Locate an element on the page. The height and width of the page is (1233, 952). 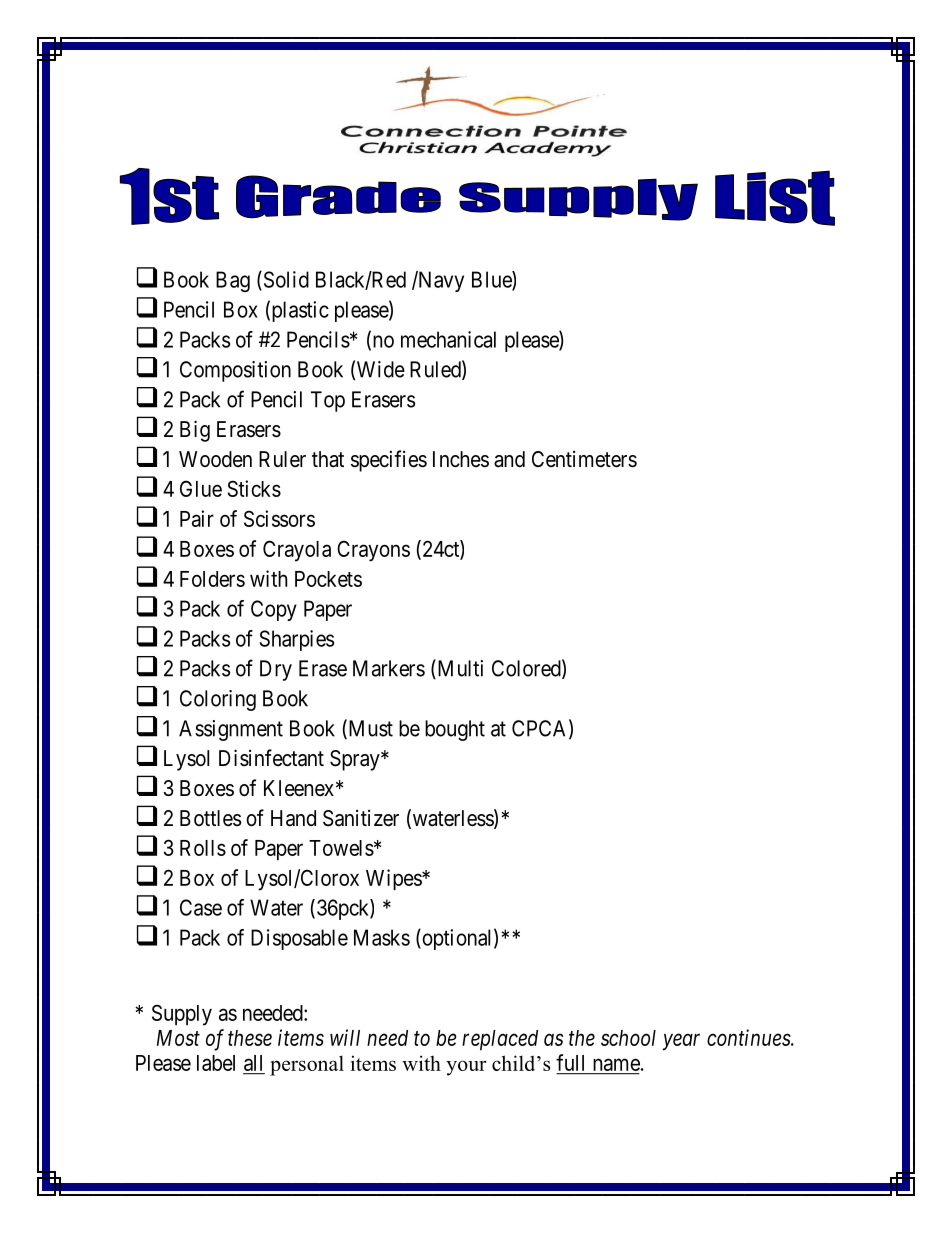
these is located at coordinates (250, 1038).
